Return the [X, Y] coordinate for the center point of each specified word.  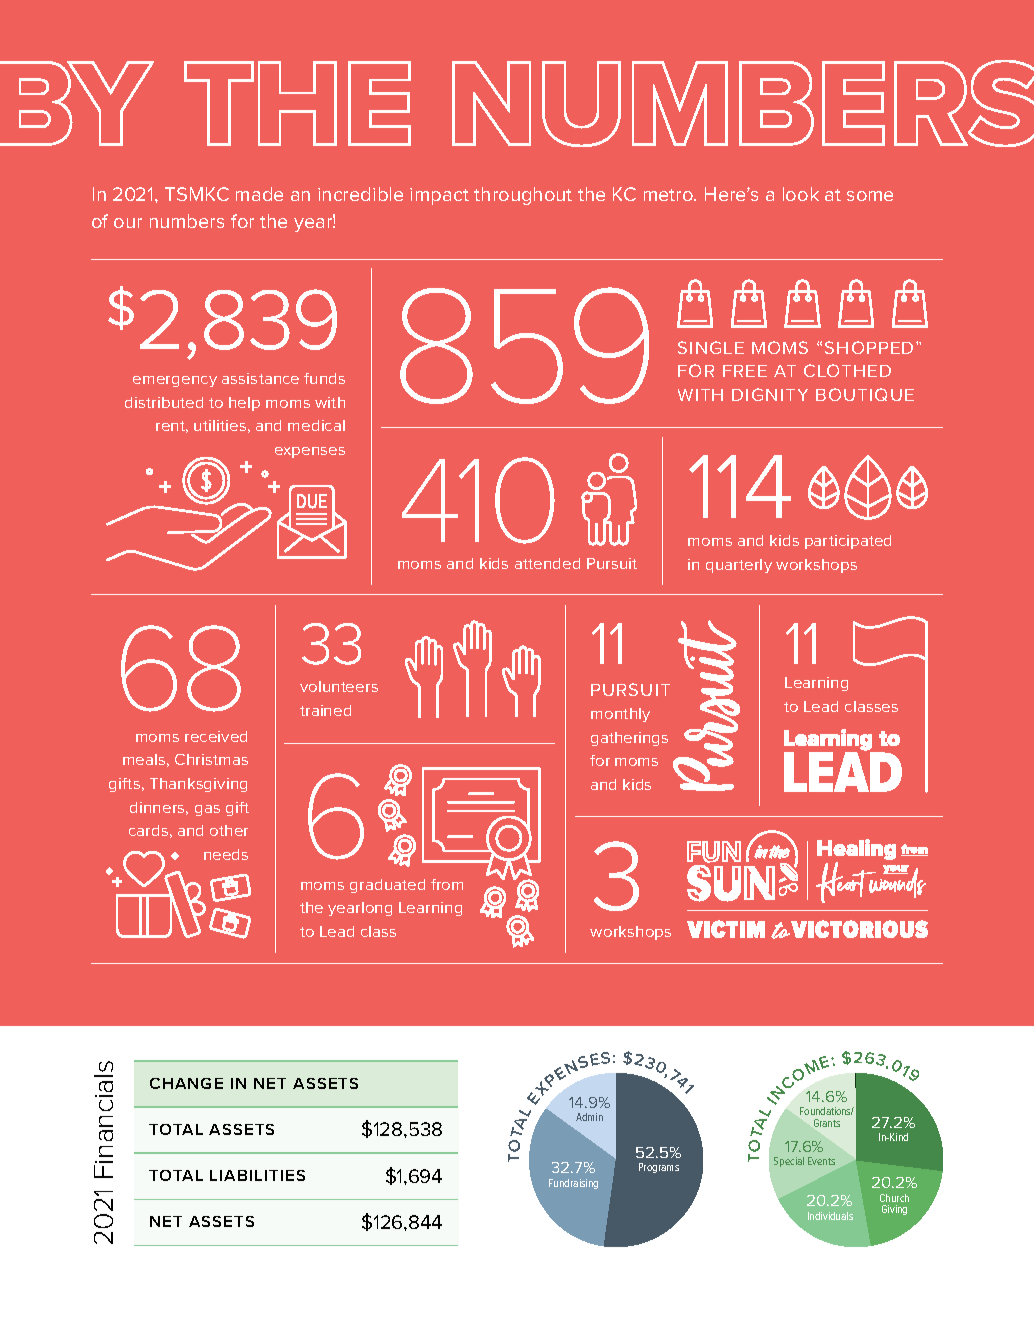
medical [316, 425]
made [259, 194]
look [801, 194]
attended [547, 563]
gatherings [629, 739]
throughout [523, 196]
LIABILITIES [257, 1175]
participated [848, 542]
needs [226, 854]
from [447, 884]
